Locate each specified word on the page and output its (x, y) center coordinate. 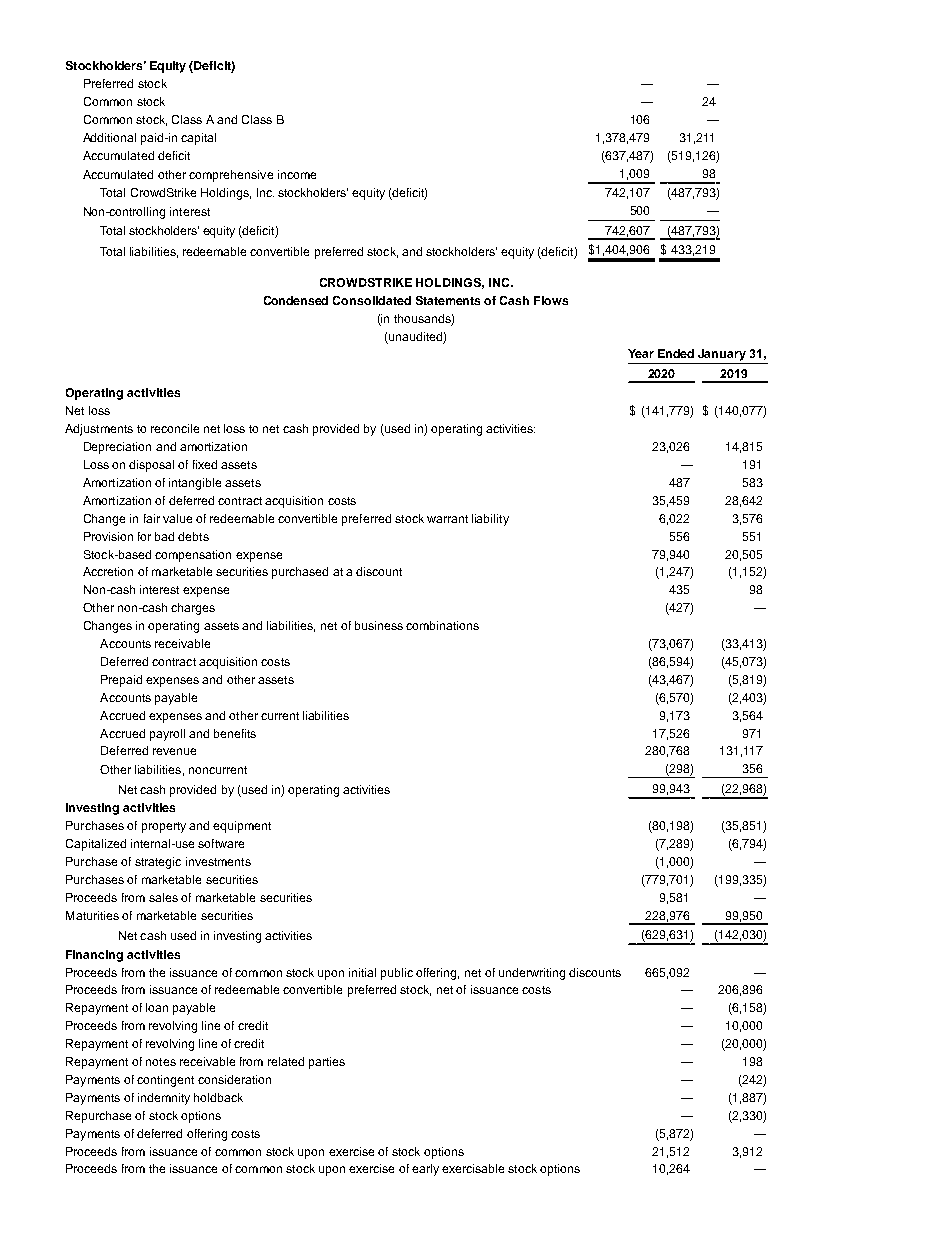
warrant (447, 519)
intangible (195, 484)
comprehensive (231, 176)
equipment (242, 827)
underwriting (532, 974)
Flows (551, 300)
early (425, 1170)
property (164, 827)
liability (490, 520)
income (297, 174)
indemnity (164, 1099)
